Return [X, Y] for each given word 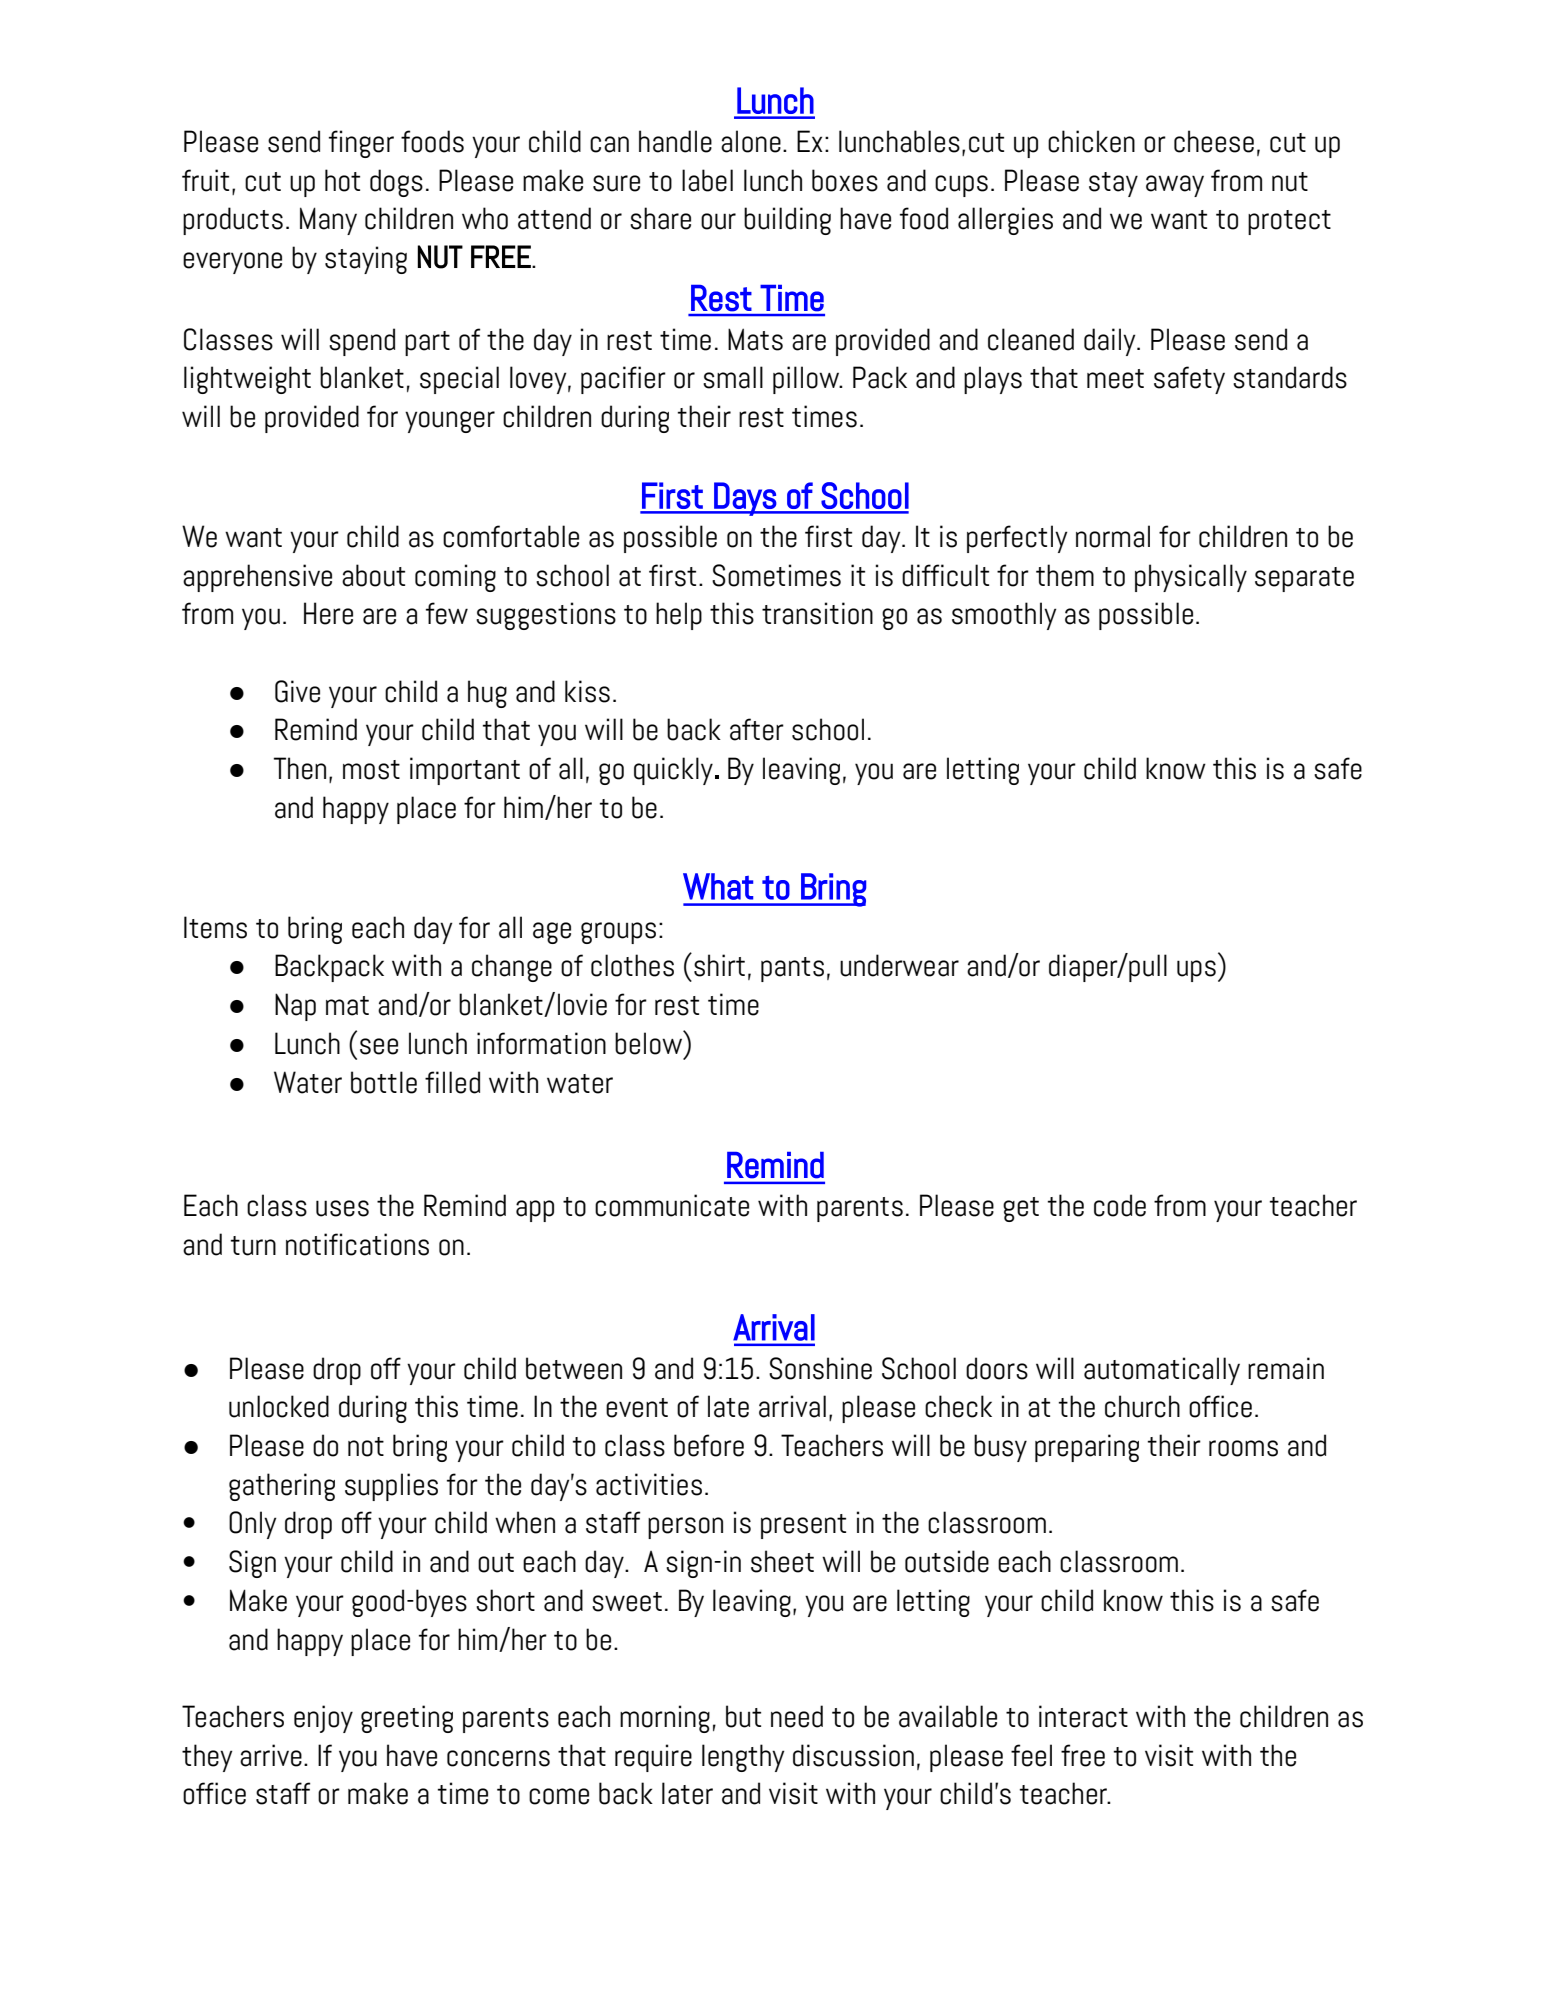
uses [342, 1208]
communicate [672, 1205]
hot [342, 180]
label [707, 180]
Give [297, 691]
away [1175, 186]
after [757, 729]
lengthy [743, 1758]
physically [1191, 578]
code [1120, 1205]
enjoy [323, 1719]
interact [1083, 1716]
